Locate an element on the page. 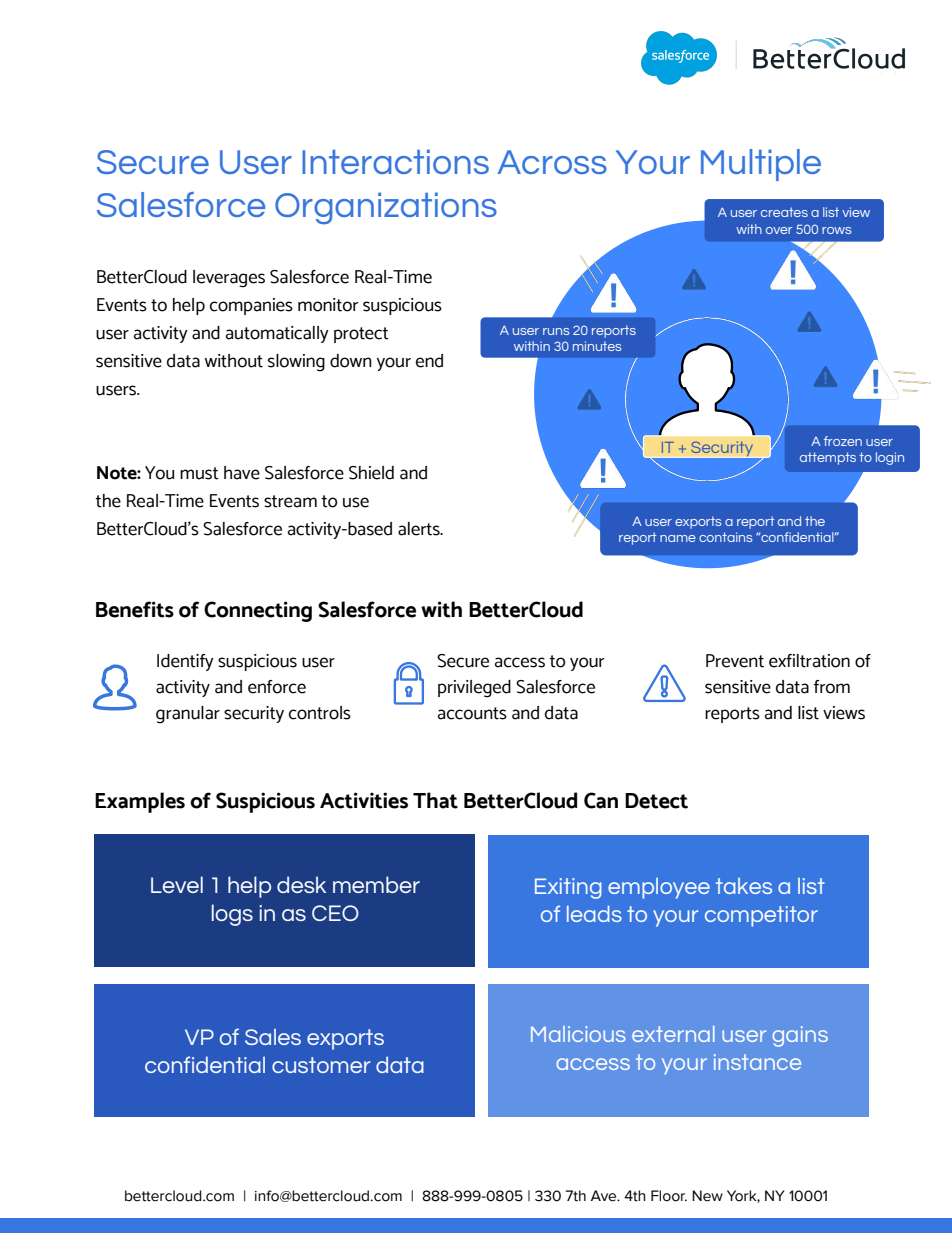 This page has height=1233, width=952. takes is located at coordinates (744, 886).
